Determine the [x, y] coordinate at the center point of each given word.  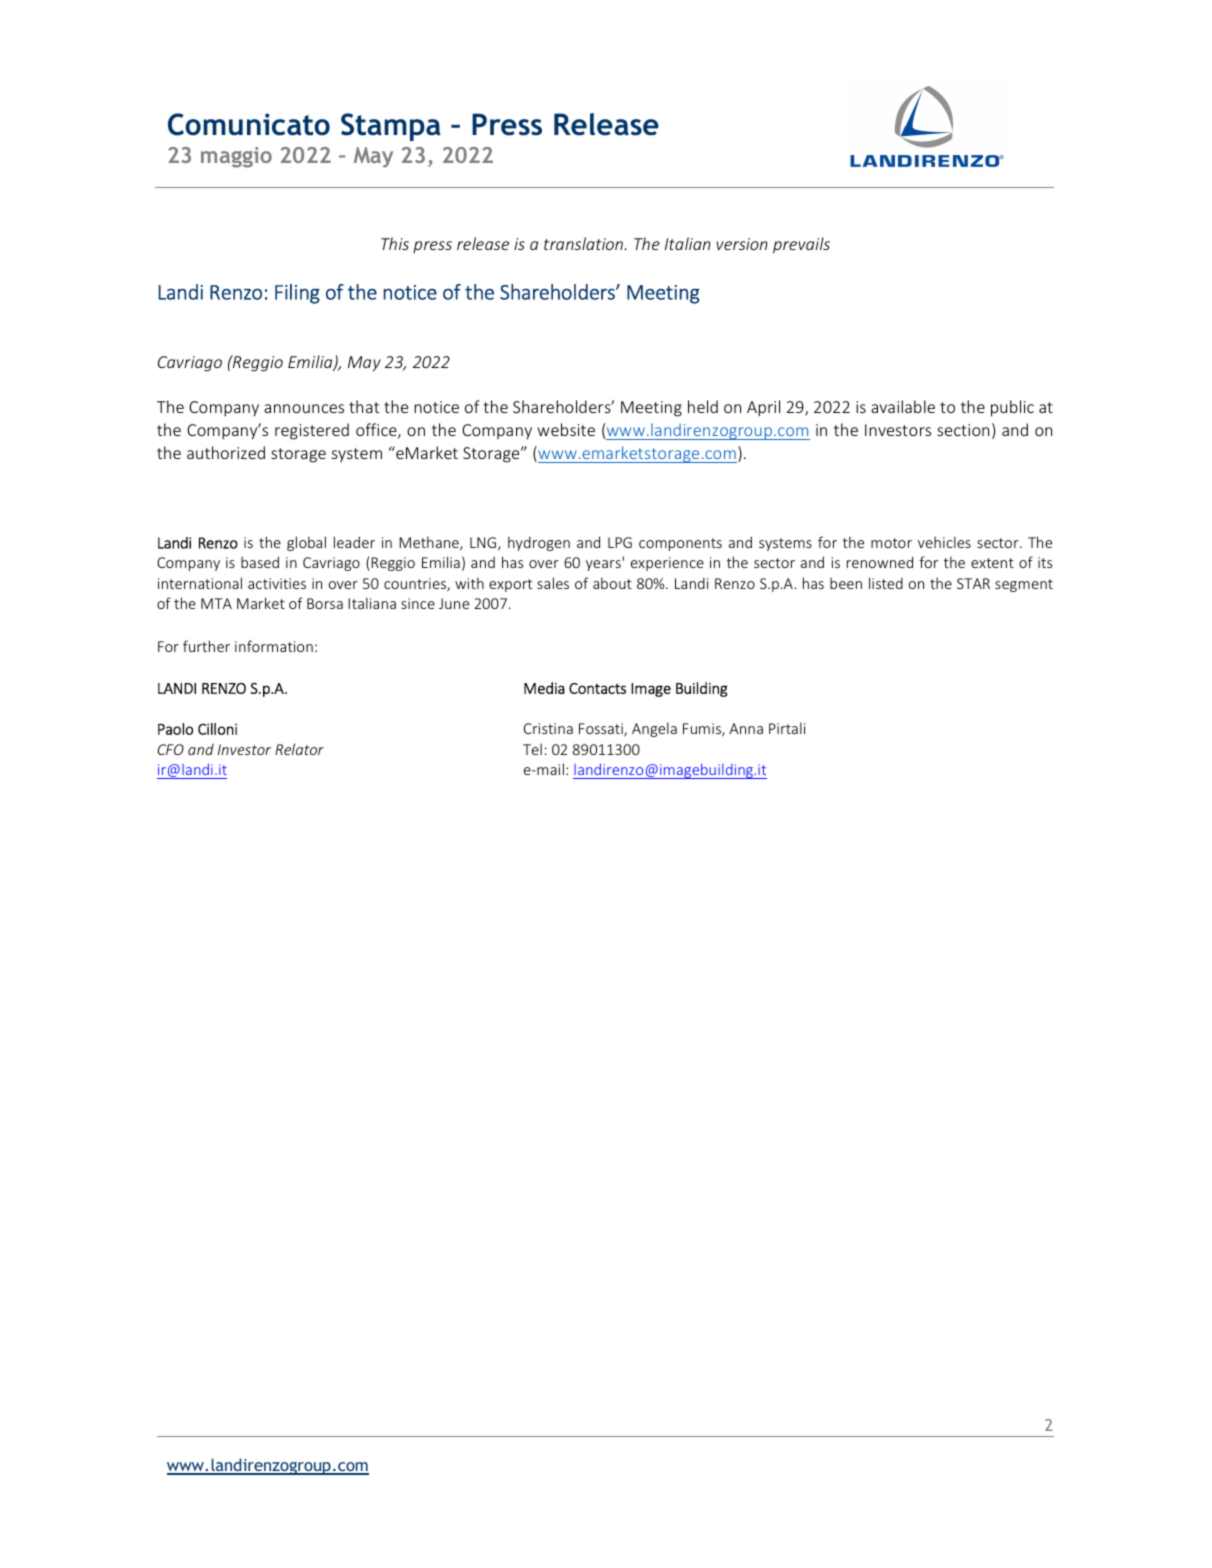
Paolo [175, 729]
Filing [297, 294]
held [703, 406]
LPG [620, 542]
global [306, 543]
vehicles [944, 542]
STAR [973, 583]
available [903, 406]
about [612, 583]
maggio [236, 157]
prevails [801, 245]
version [742, 244]
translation [584, 243]
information [274, 646]
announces [304, 408]
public [1012, 408]
